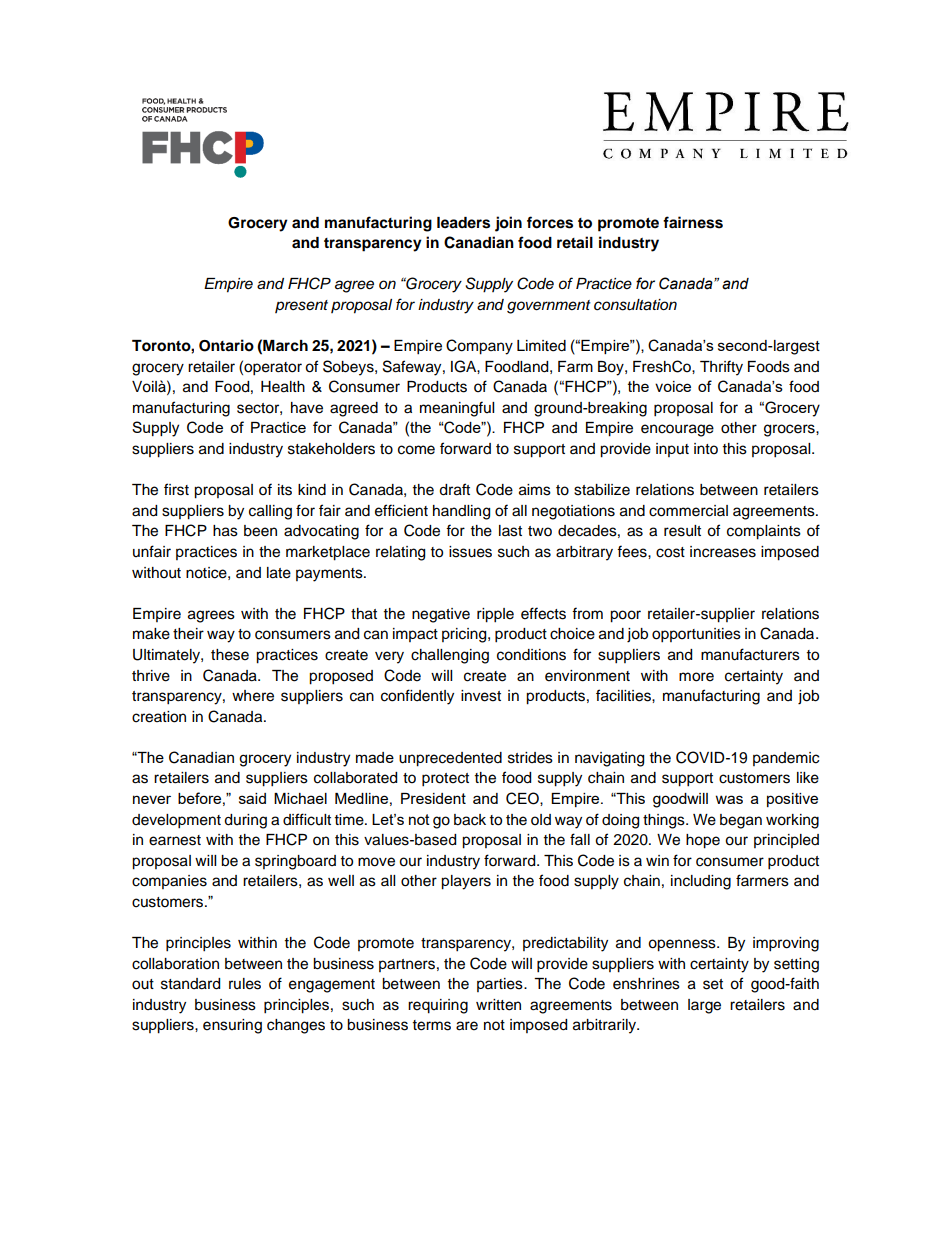  Describe the element at coordinates (245, 984) in the image. I see `rules` at that location.
